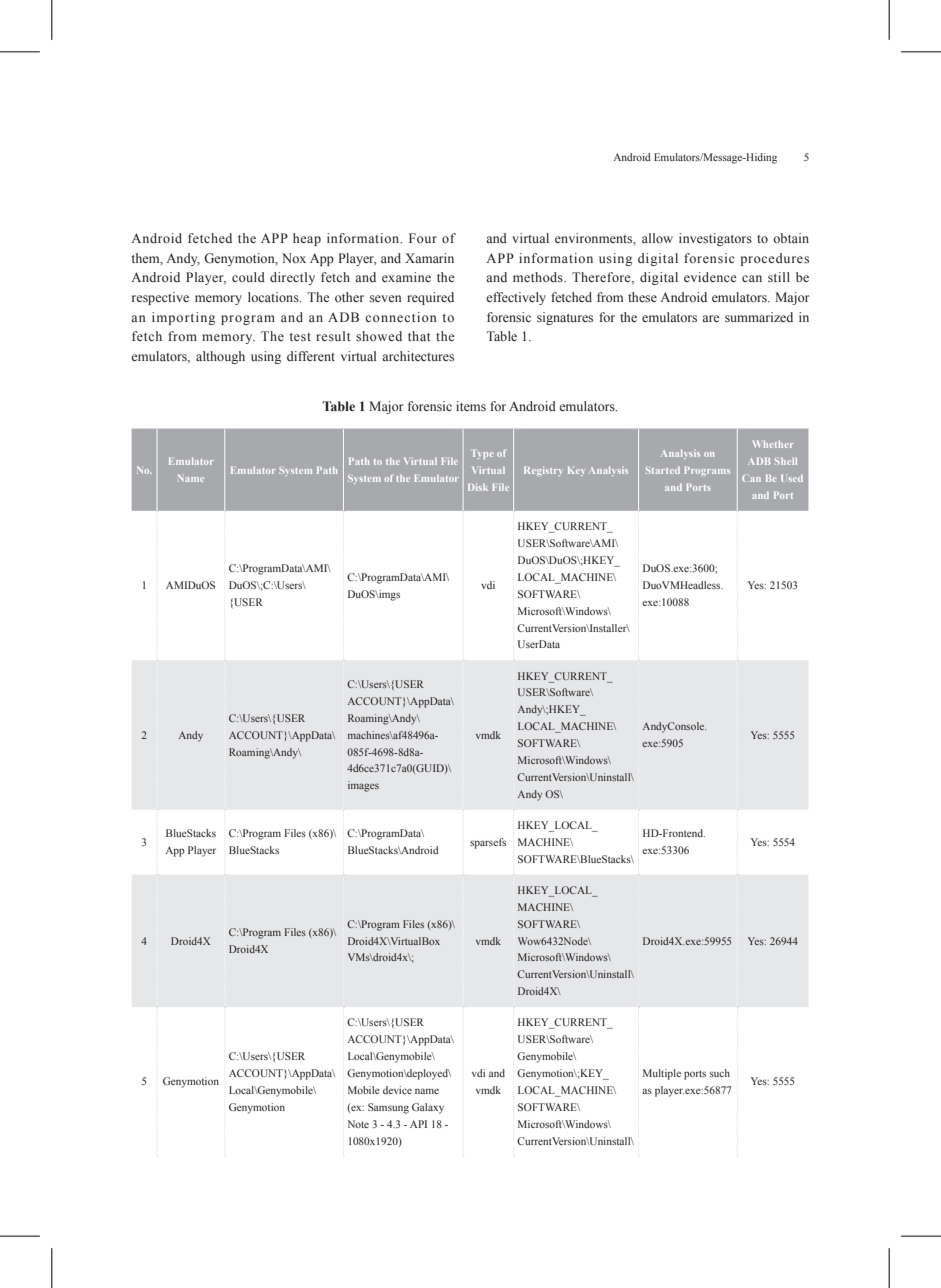 Image resolution: width=941 pixels, height=1288 pixels. I want to click on Galaxy, so click(428, 1108).
